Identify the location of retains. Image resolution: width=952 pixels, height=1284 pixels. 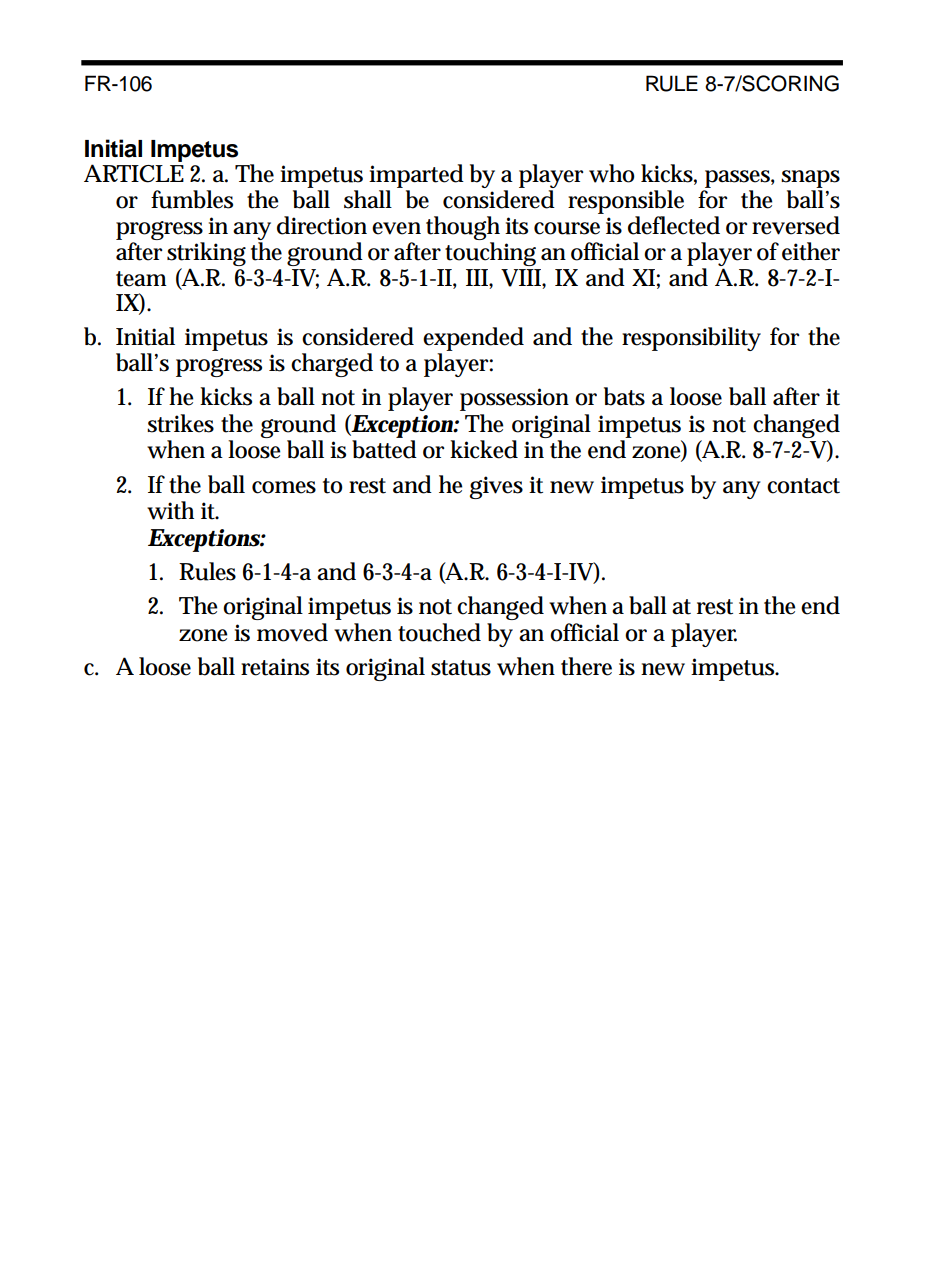
(275, 667).
